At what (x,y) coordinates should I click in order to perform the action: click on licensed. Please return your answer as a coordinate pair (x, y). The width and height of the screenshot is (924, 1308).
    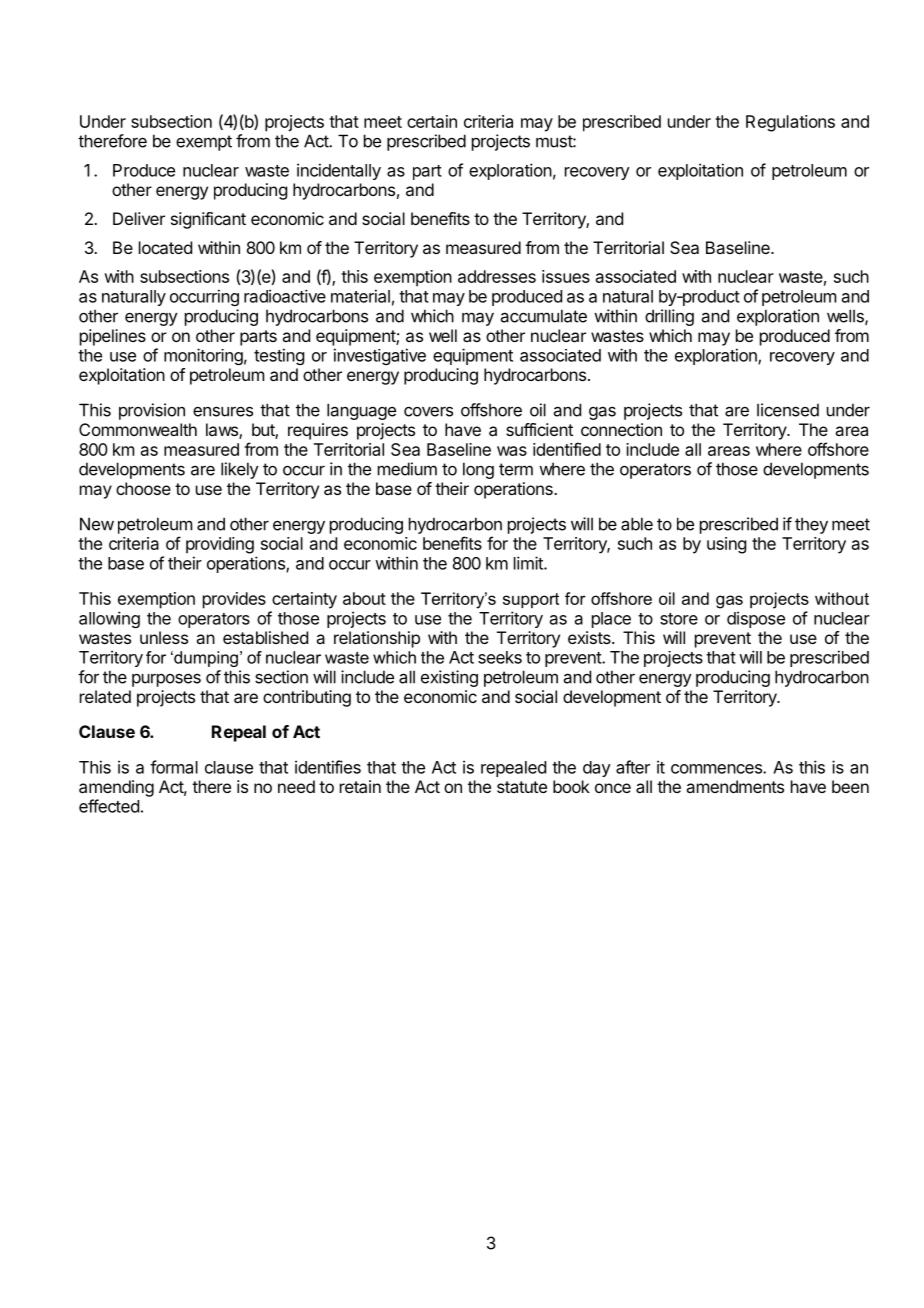
    Looking at the image, I should click on (788, 410).
